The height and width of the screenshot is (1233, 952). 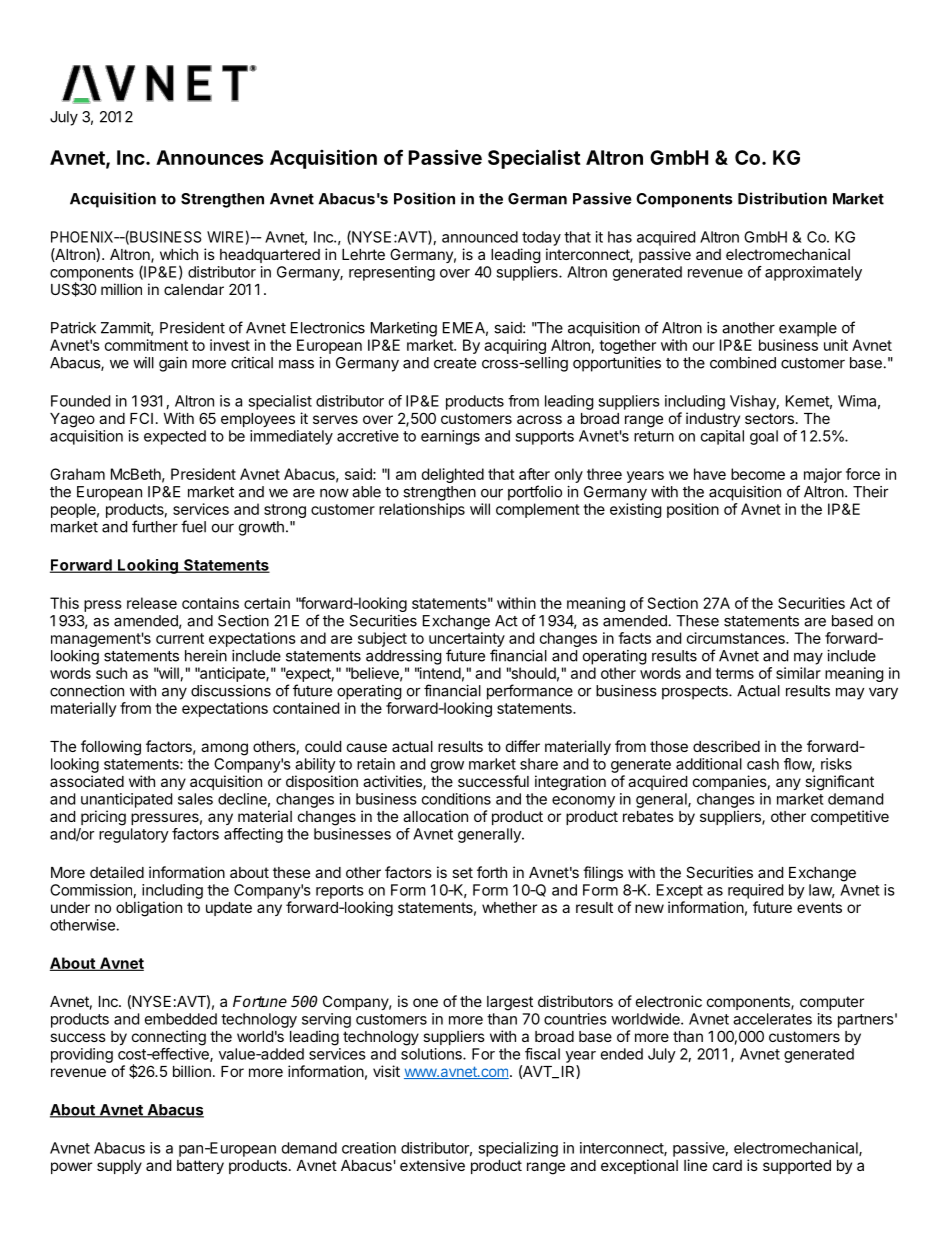 I want to click on Announces, so click(x=210, y=157).
